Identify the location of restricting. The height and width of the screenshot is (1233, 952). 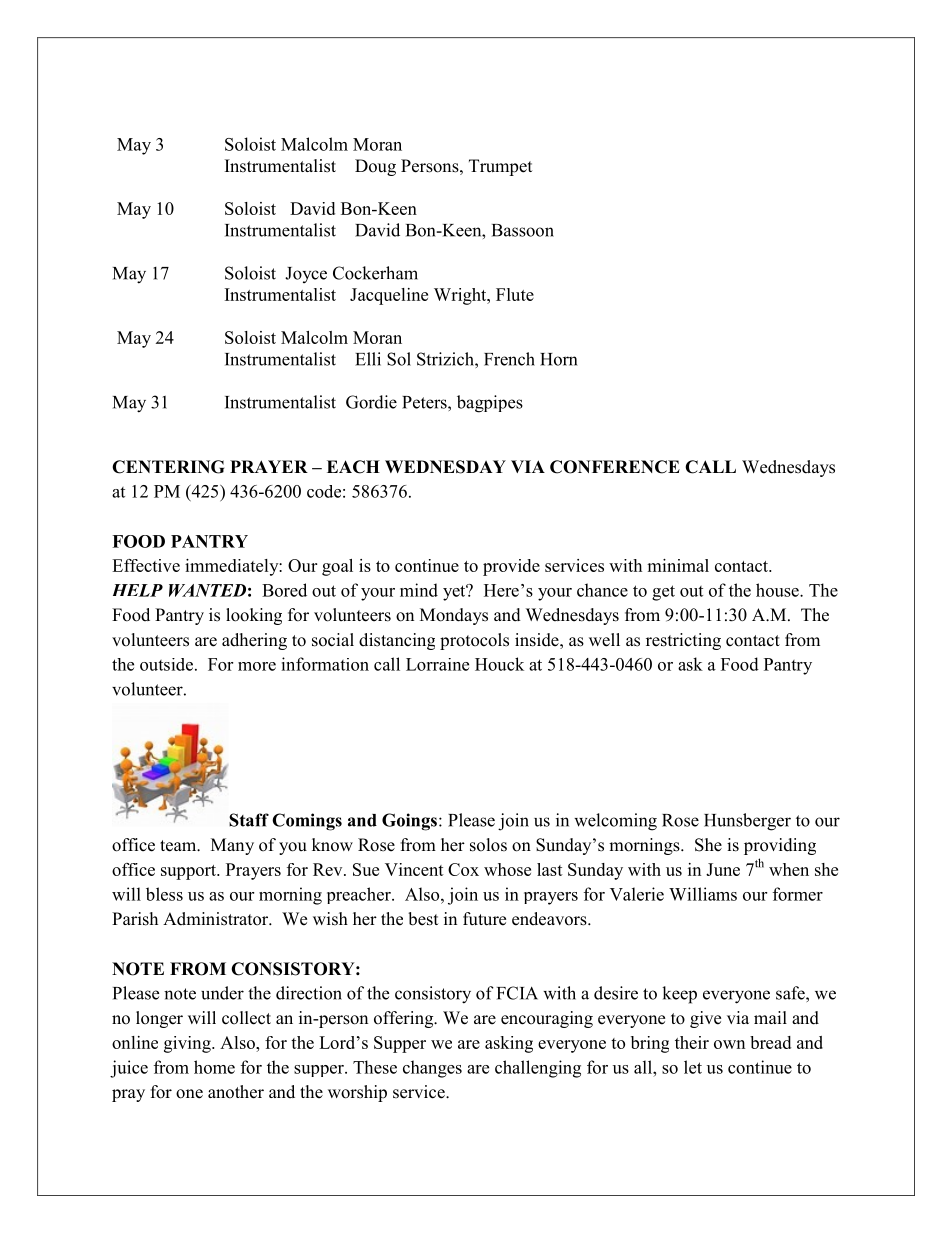
(683, 641).
